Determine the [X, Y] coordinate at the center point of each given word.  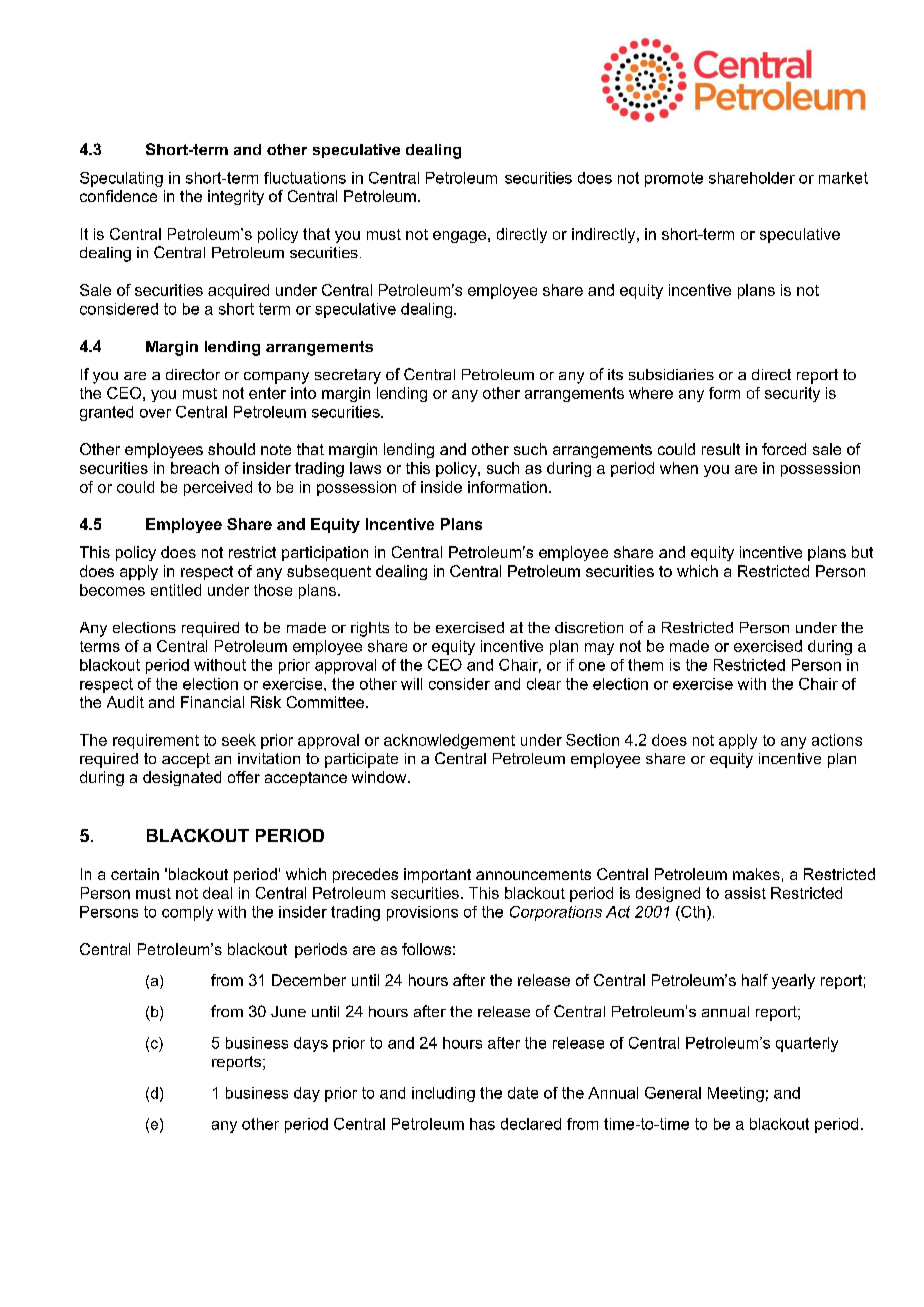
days [311, 1044]
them [645, 665]
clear [544, 684]
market [843, 178]
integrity [236, 197]
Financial [212, 702]
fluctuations [305, 178]
